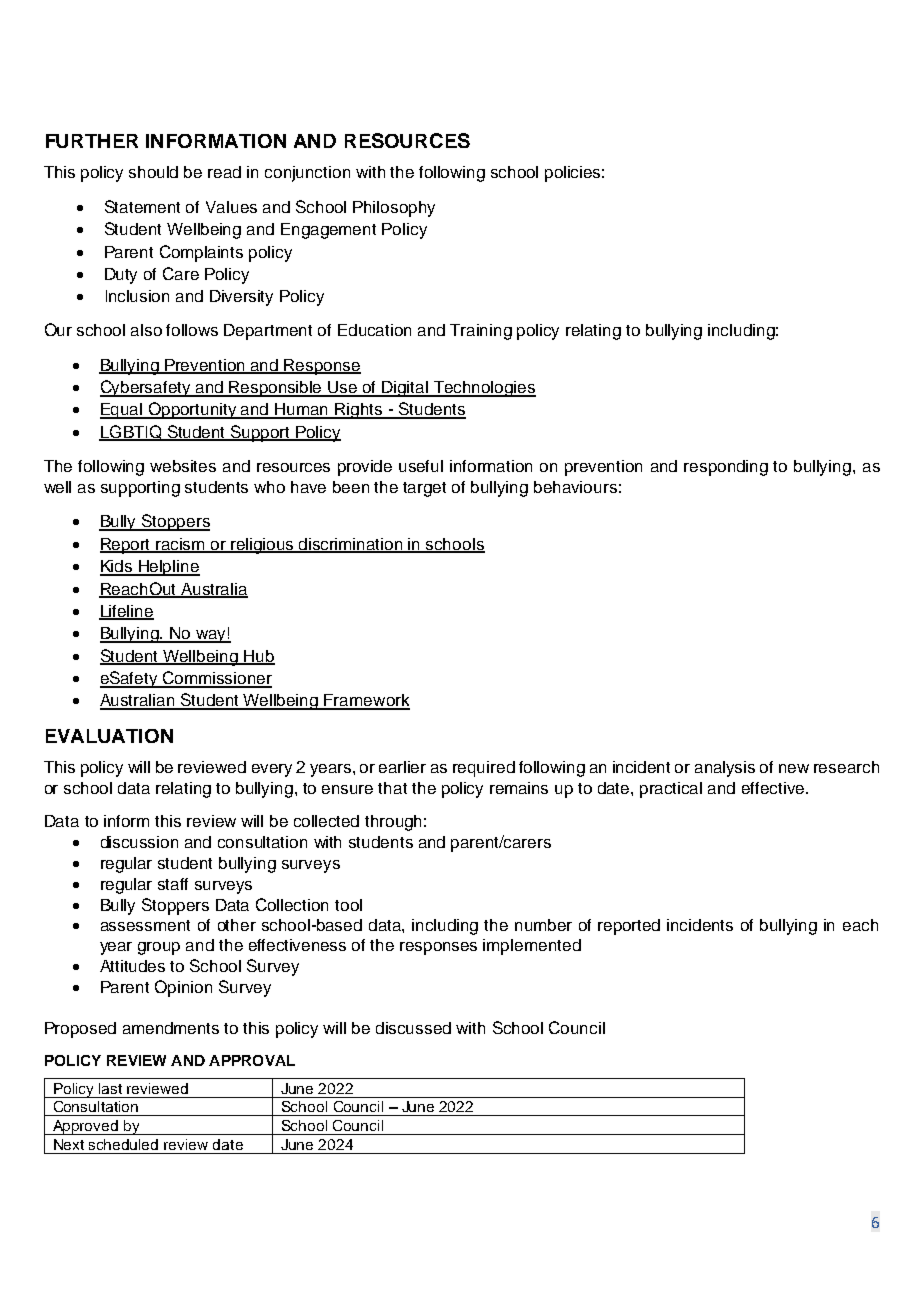 This screenshot has width=924, height=1308. What do you see at coordinates (532, 947) in the screenshot?
I see `implemented` at bounding box center [532, 947].
